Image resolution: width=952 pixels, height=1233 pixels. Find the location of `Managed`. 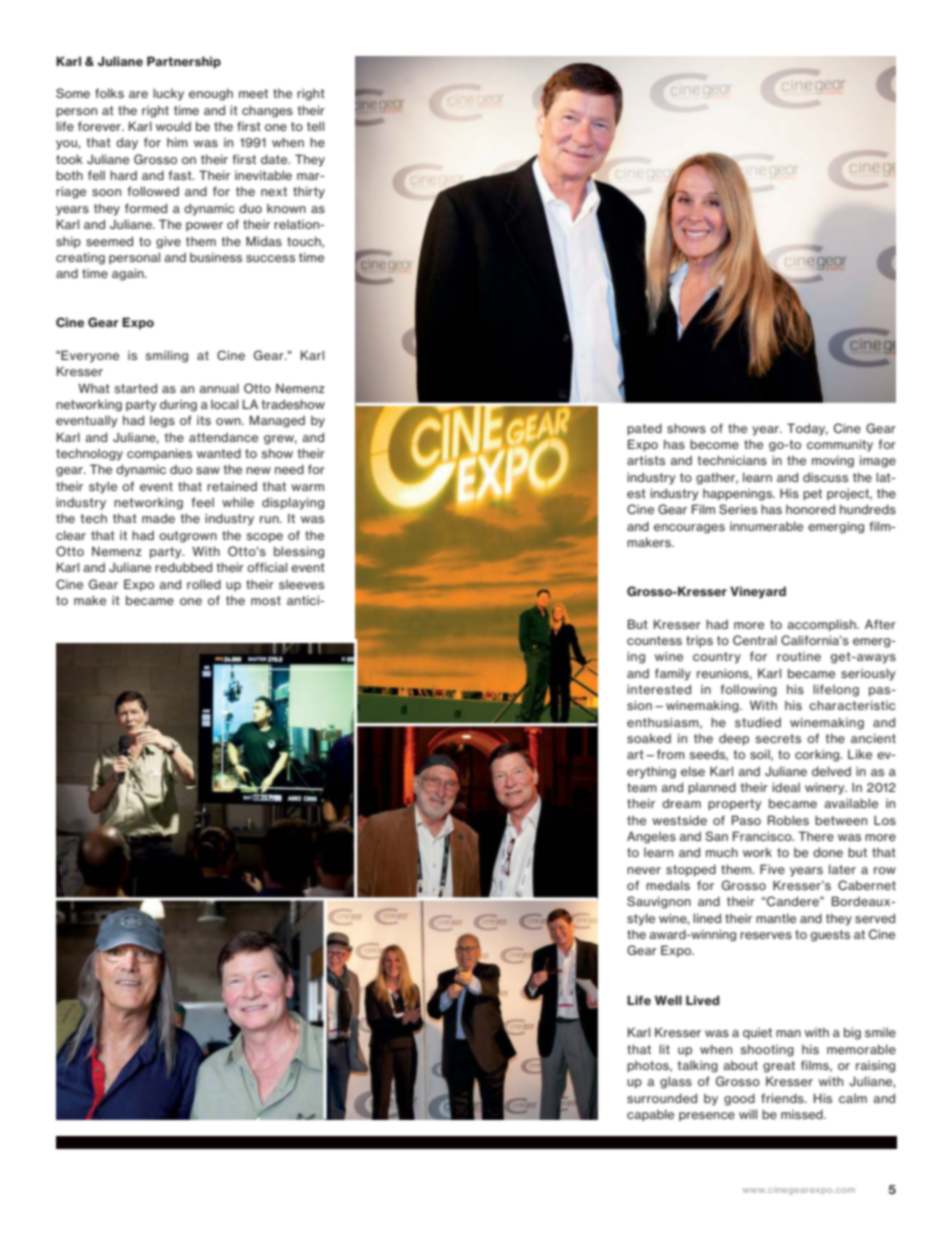

Managed is located at coordinates (277, 421).
